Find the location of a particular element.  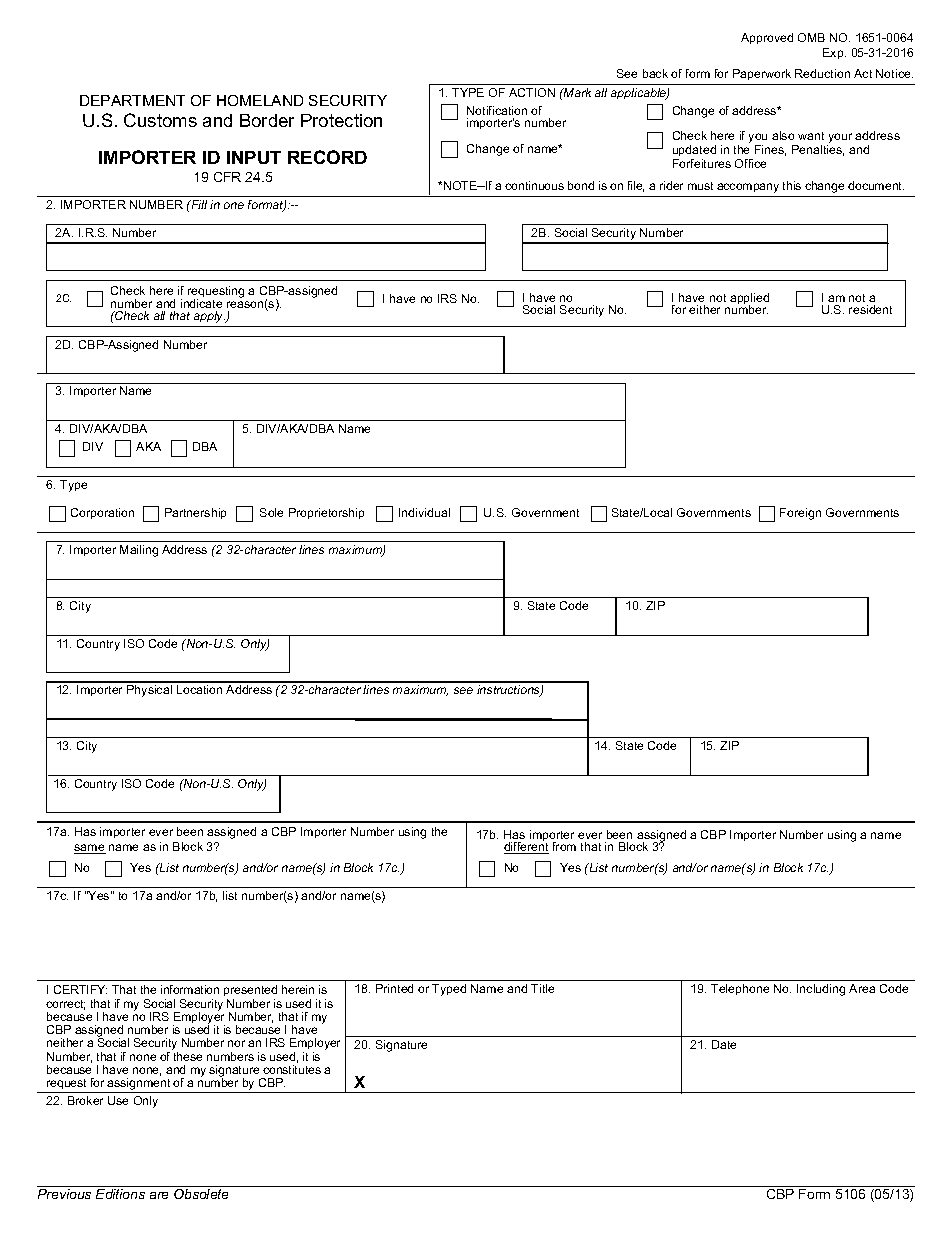

Editions is located at coordinates (120, 1194).
